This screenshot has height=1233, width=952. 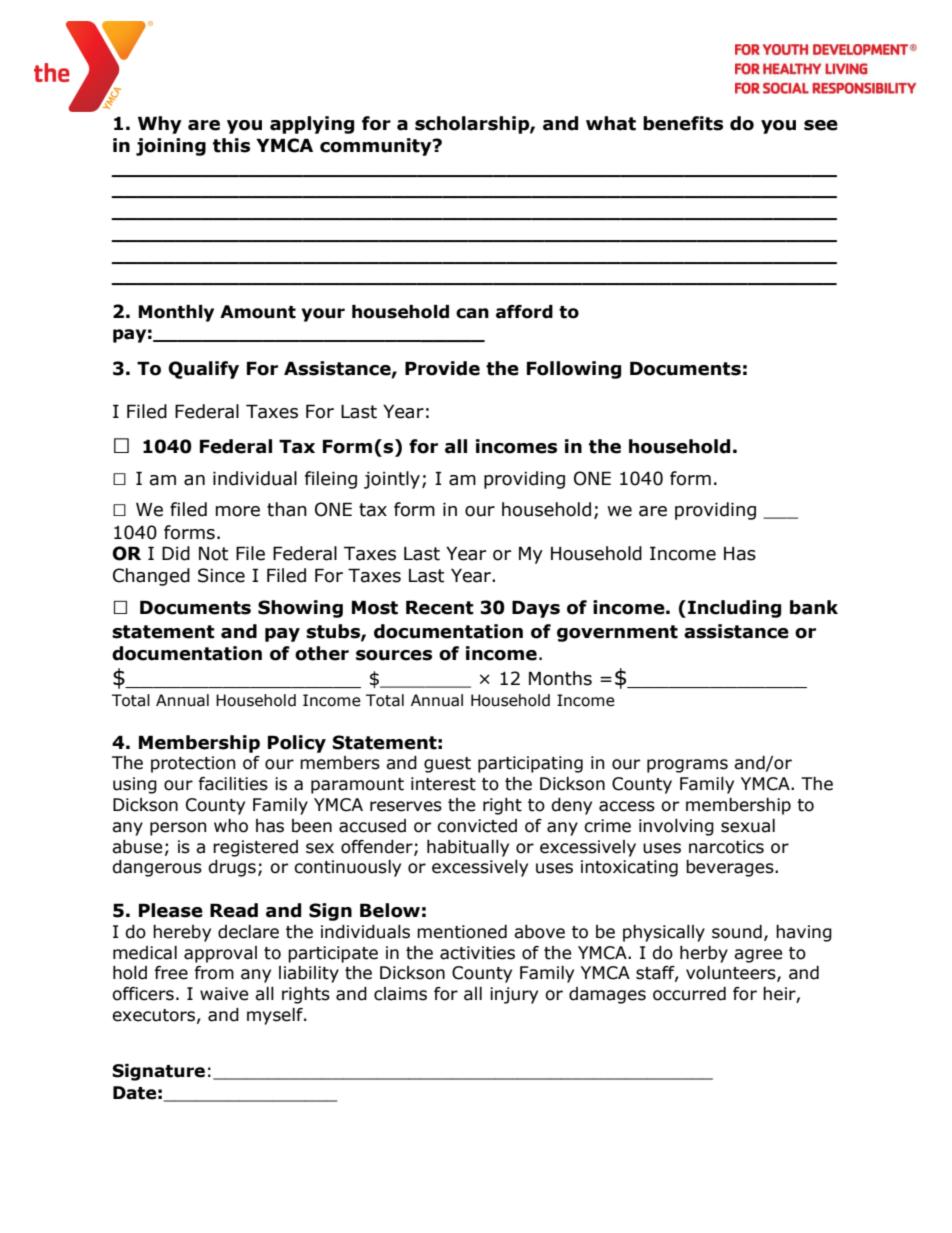 I want to click on guest, so click(x=447, y=765).
